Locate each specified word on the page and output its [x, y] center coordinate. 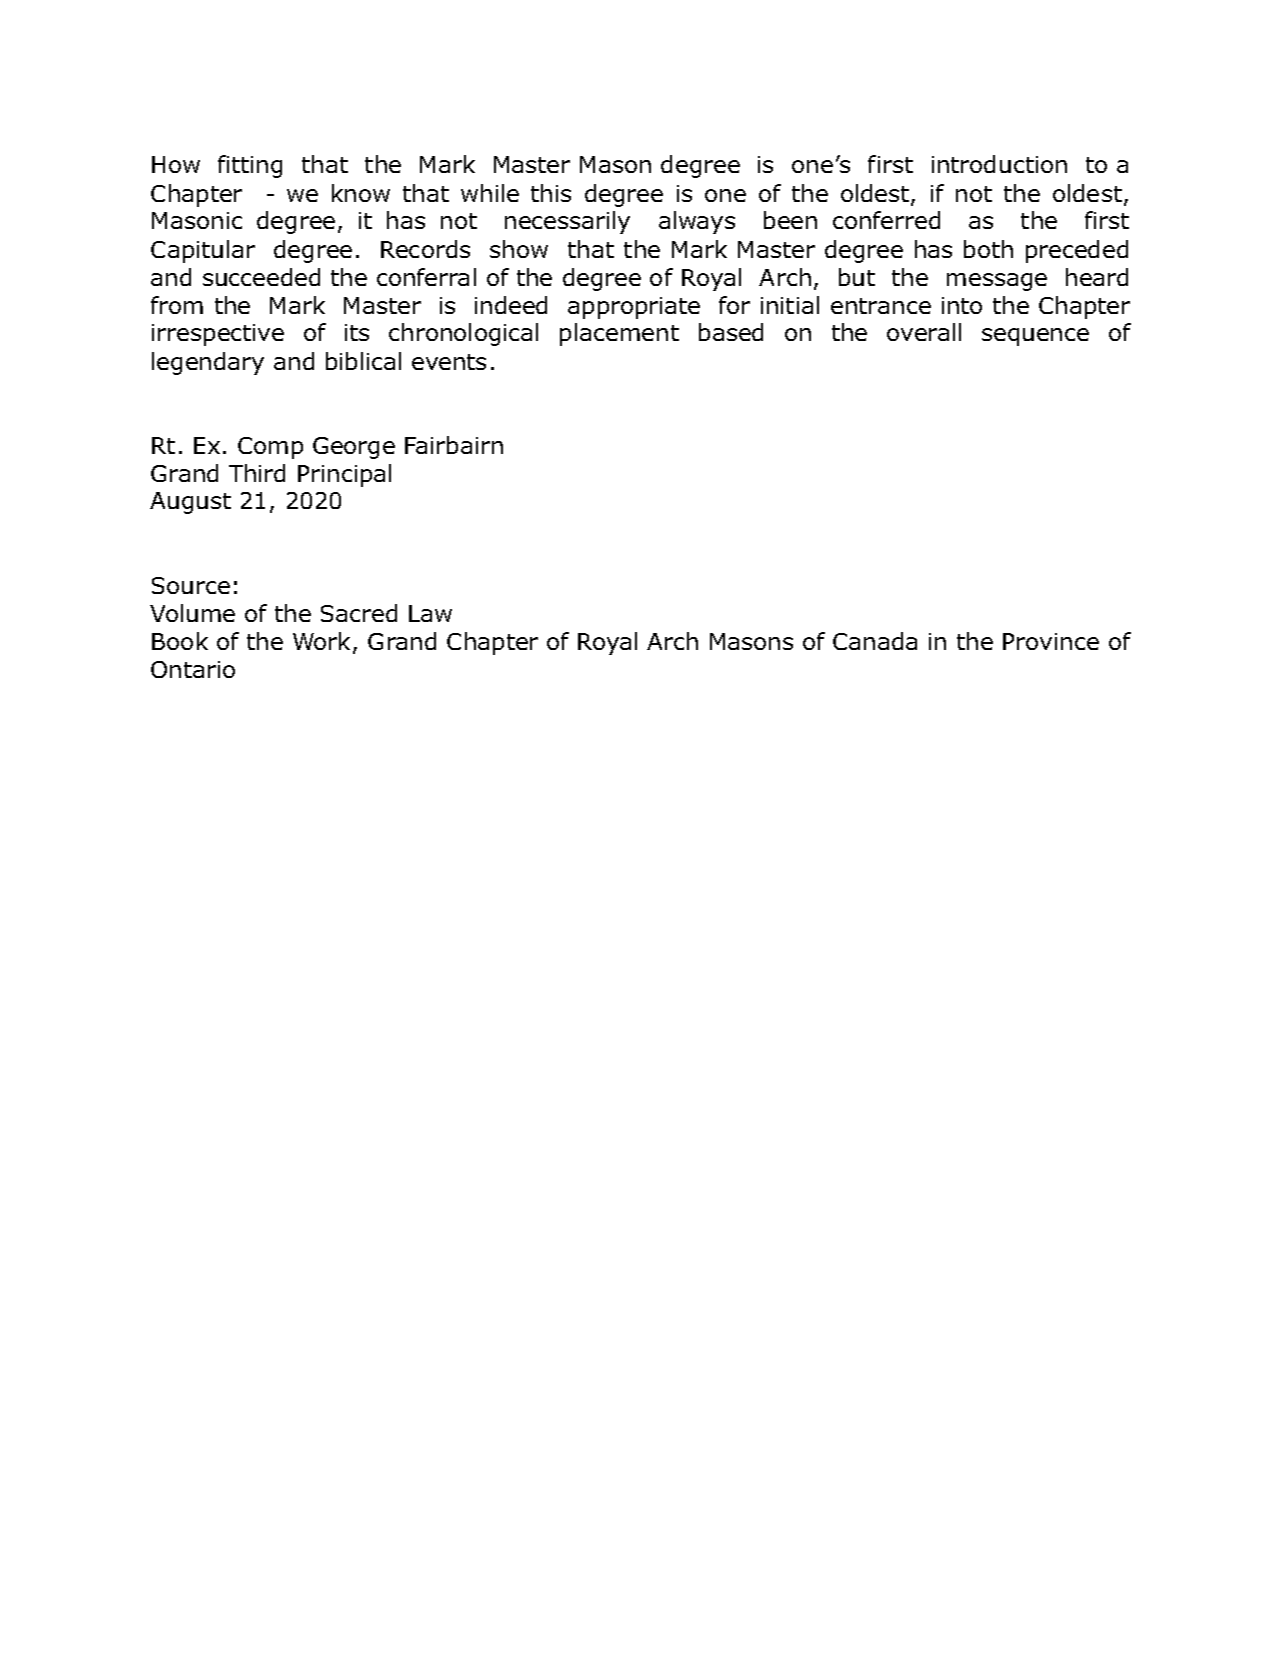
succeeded [261, 277]
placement [619, 334]
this [551, 193]
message [997, 282]
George [354, 448]
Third [257, 473]
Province [1051, 641]
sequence [1035, 337]
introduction [999, 164]
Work [323, 642]
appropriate [634, 308]
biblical [363, 361]
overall [924, 332]
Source [191, 585]
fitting [250, 166]
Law [430, 613]
